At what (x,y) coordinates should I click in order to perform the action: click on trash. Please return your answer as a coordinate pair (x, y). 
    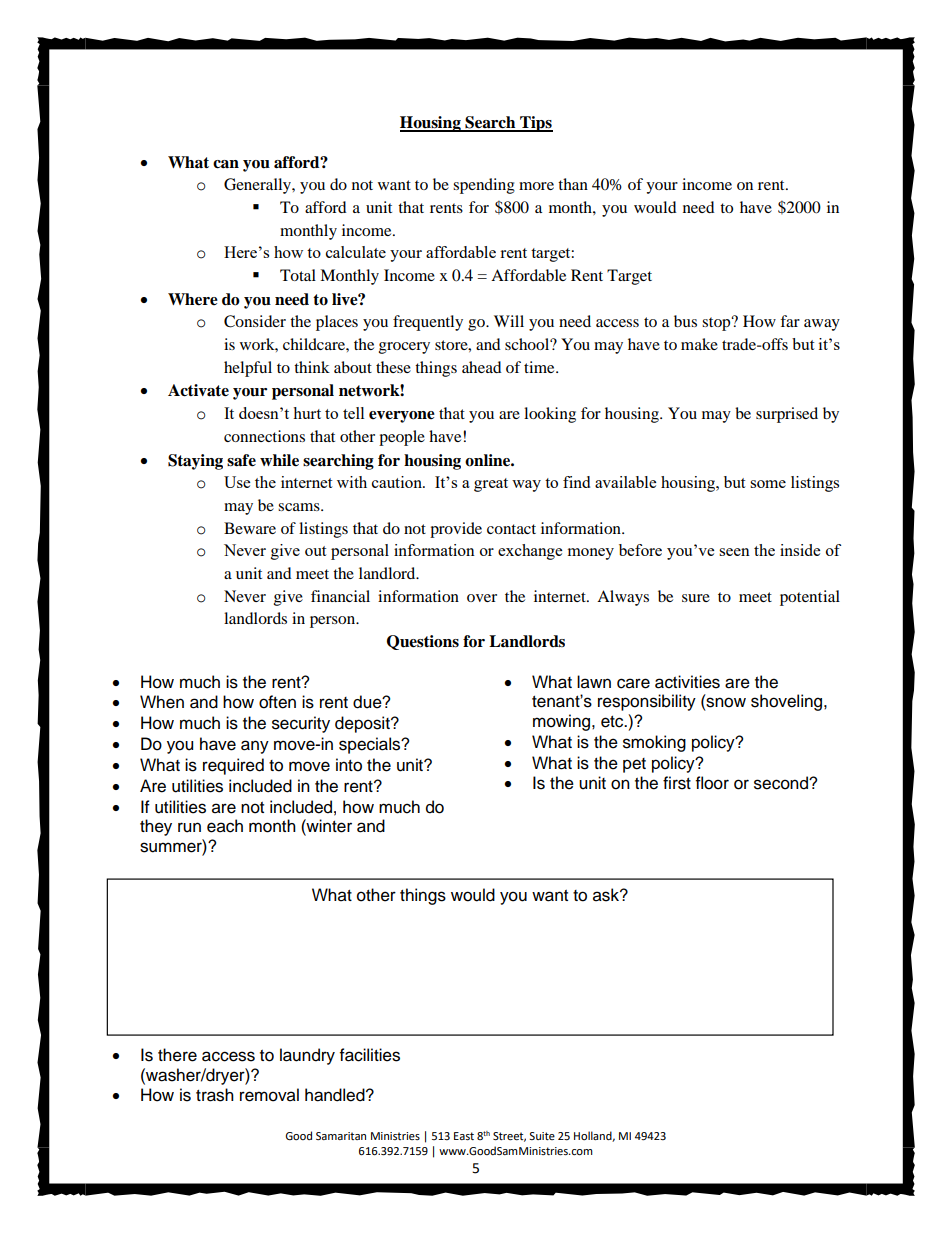
    Looking at the image, I should click on (215, 1095).
